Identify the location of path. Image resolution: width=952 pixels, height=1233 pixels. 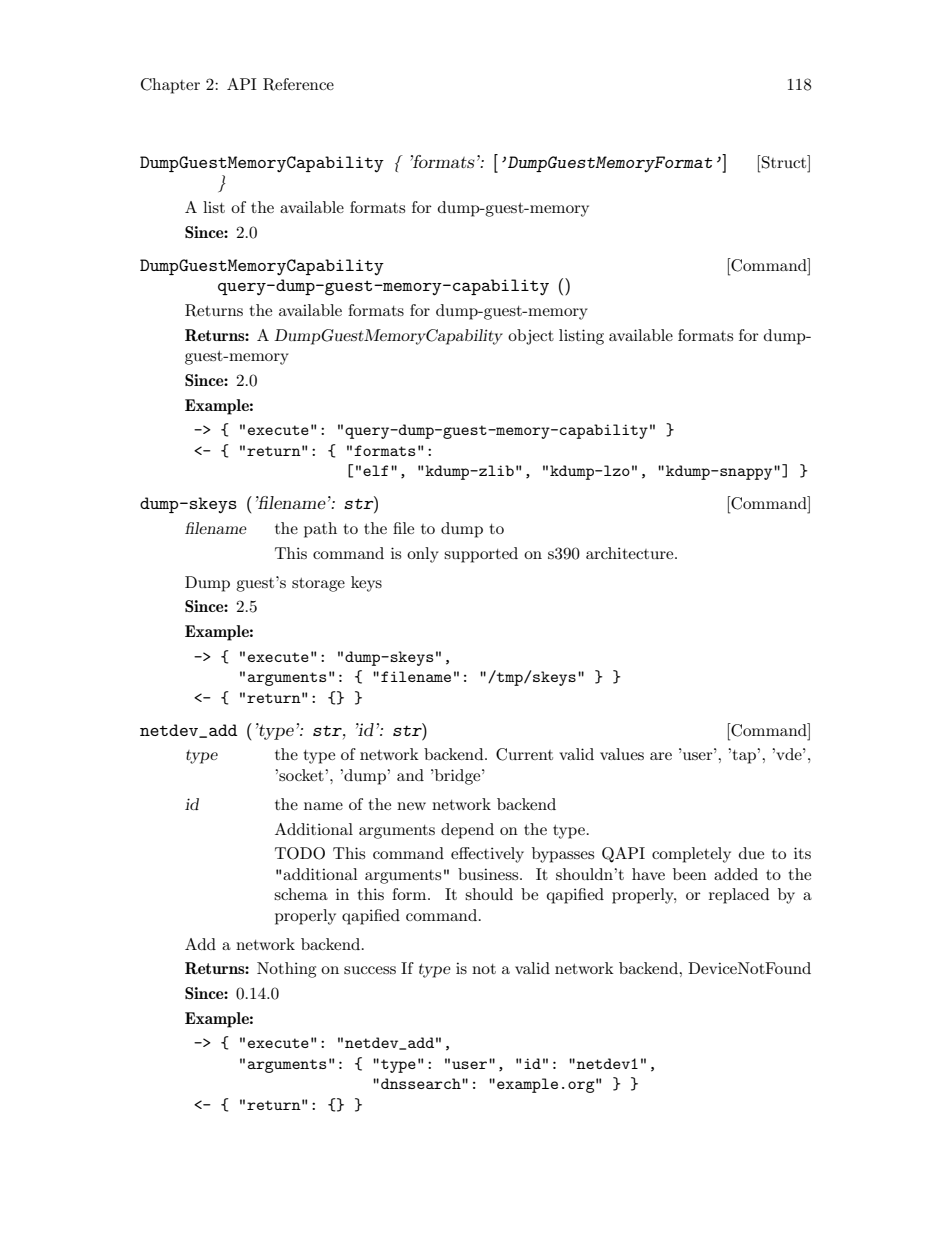
(320, 530).
